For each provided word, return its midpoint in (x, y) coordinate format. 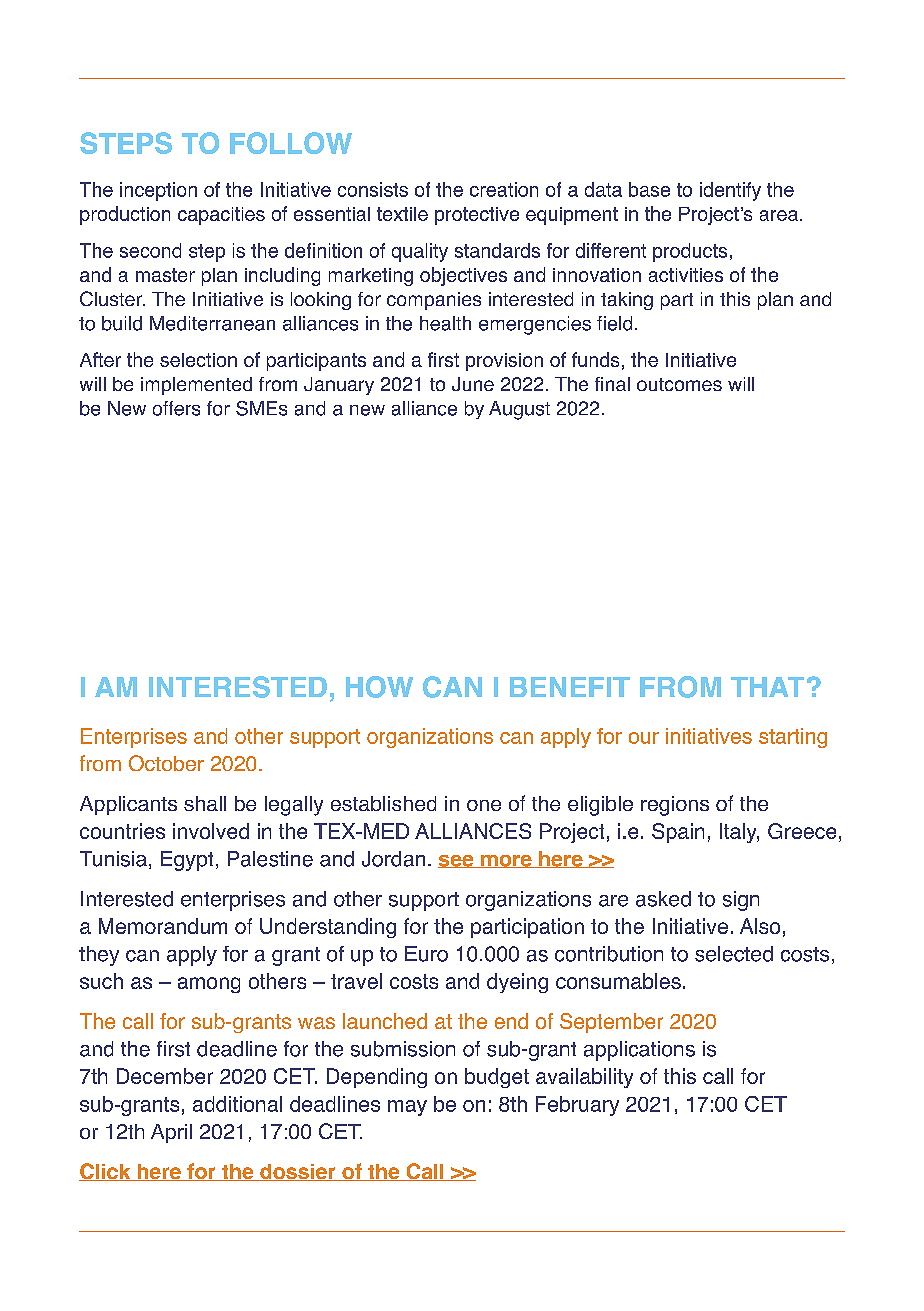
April (171, 1133)
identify (730, 191)
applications (639, 1051)
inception (158, 191)
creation (504, 189)
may (407, 1108)
